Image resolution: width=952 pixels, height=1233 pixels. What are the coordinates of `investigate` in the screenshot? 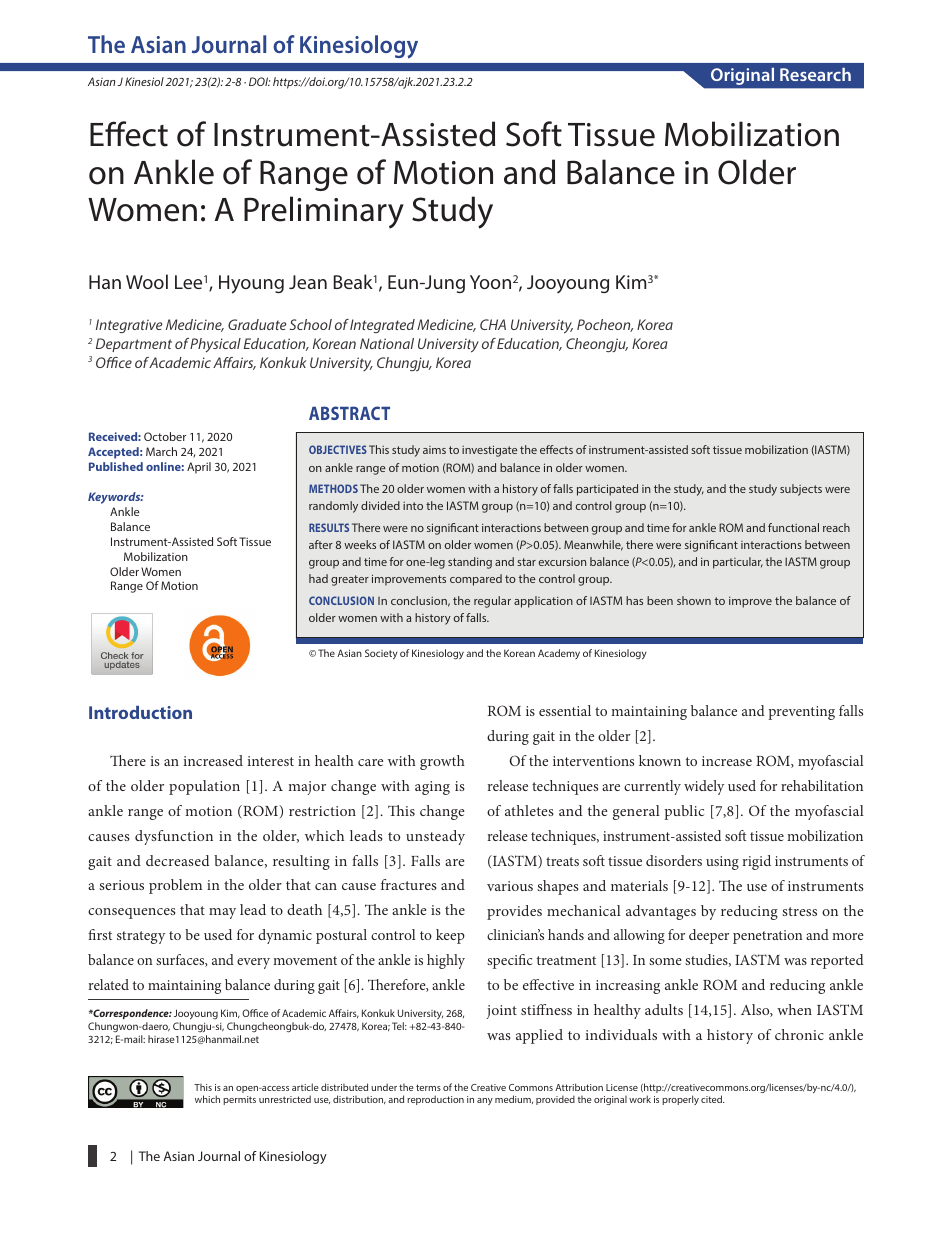 It's located at (489, 451).
